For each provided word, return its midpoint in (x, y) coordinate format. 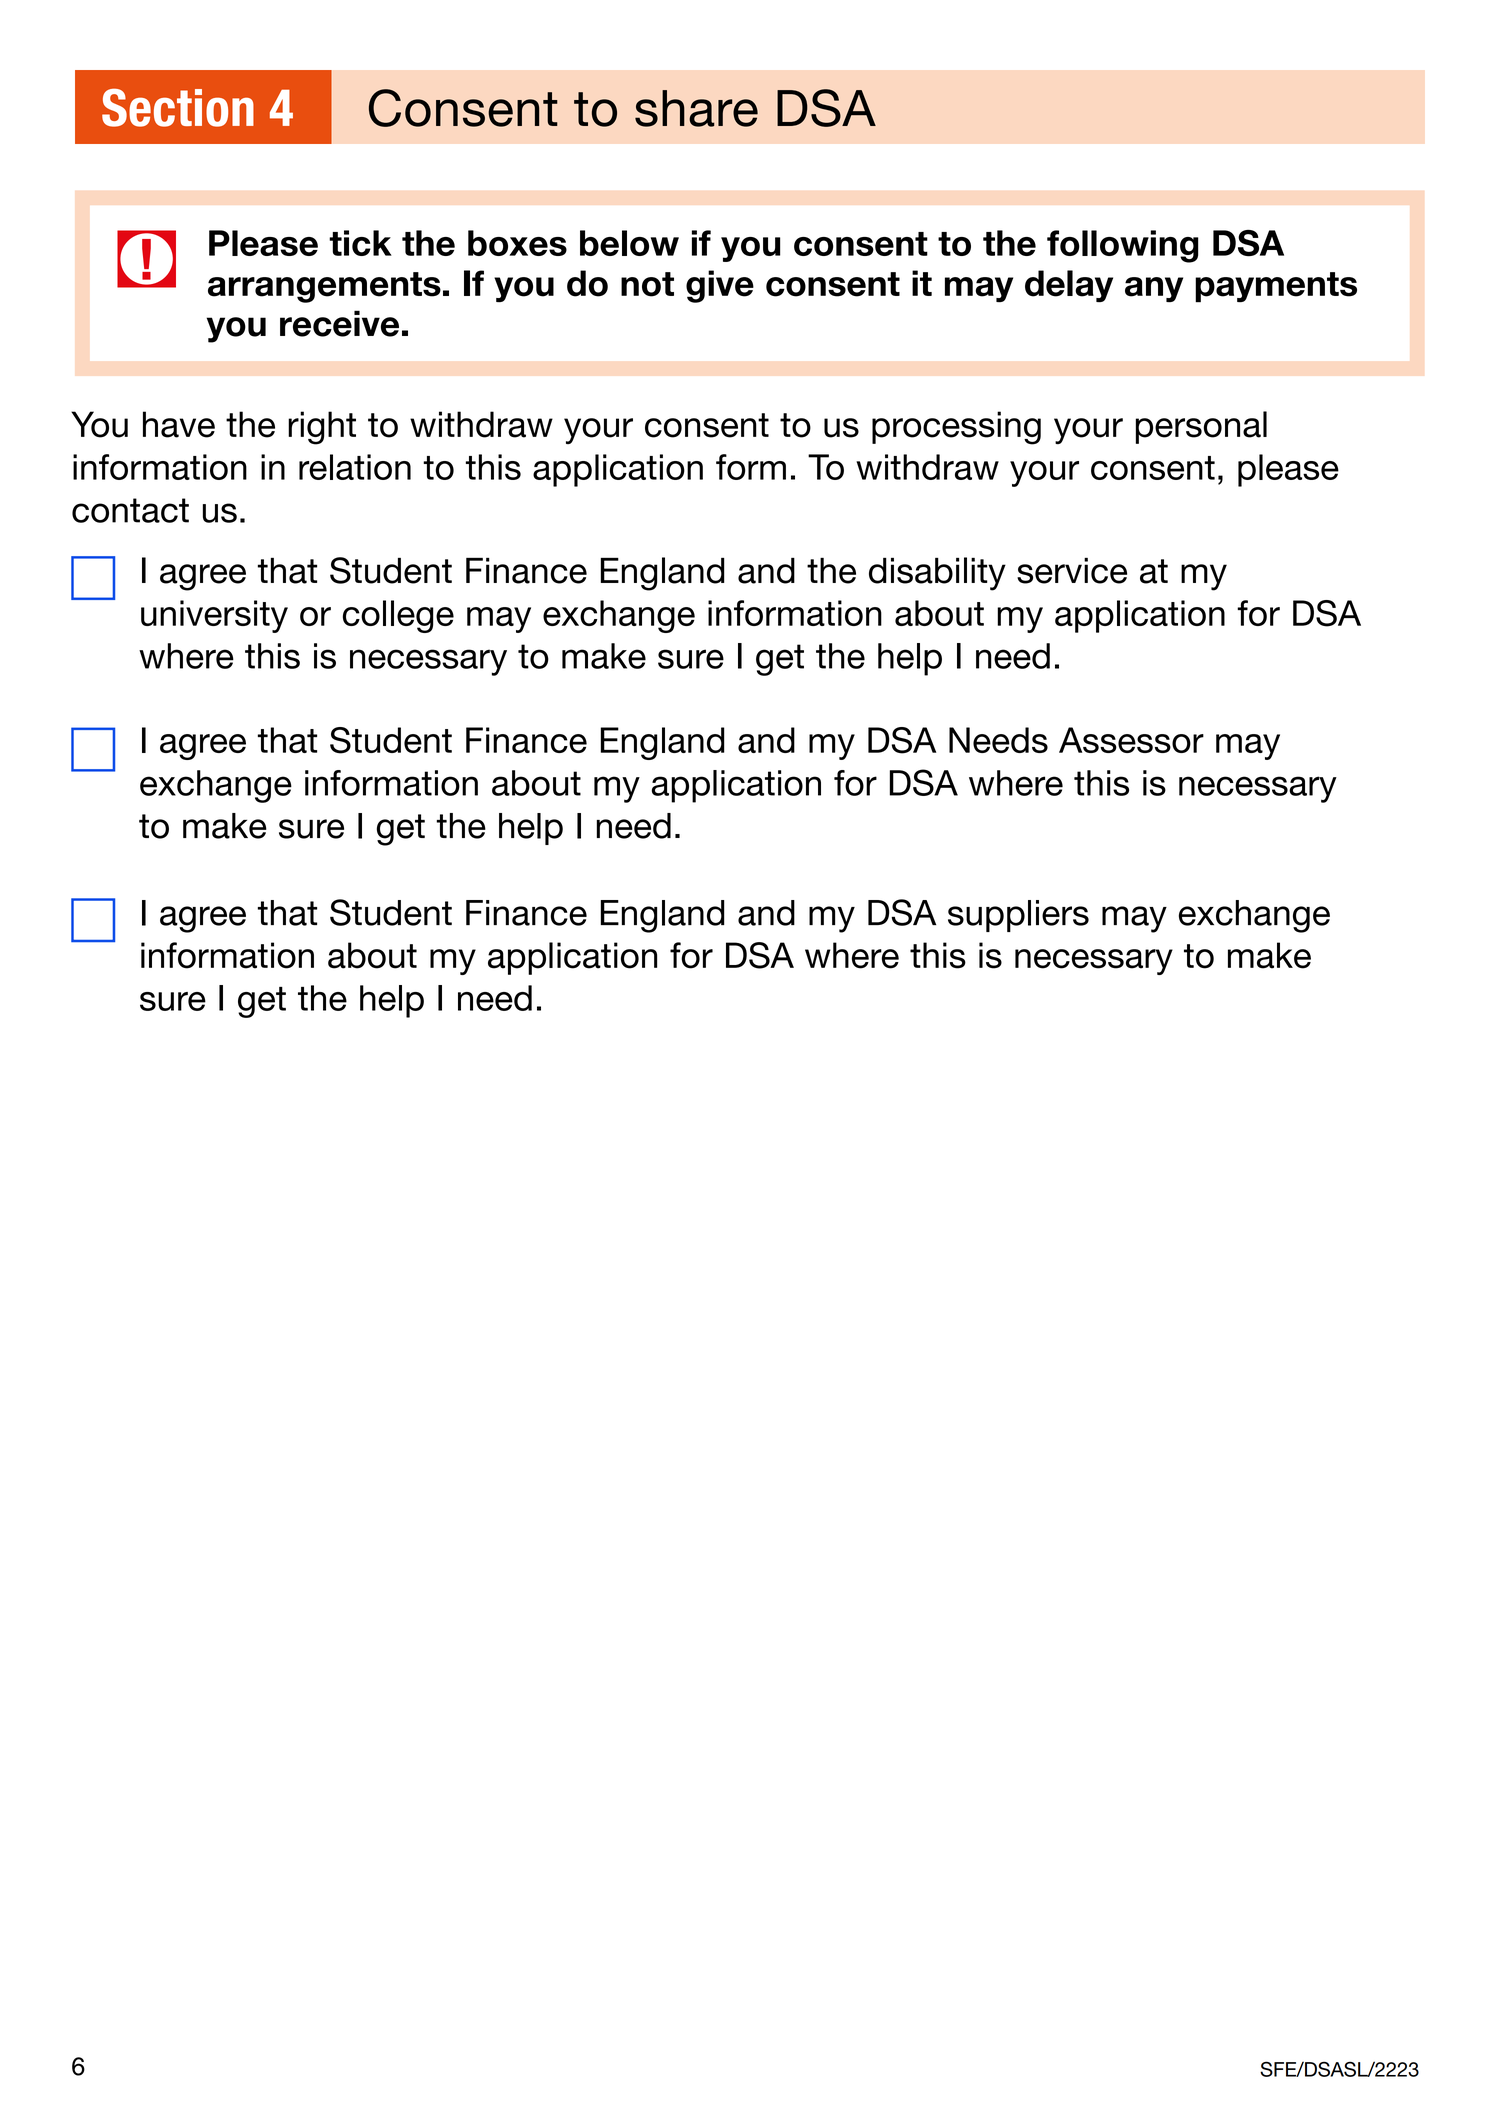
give (720, 286)
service (1072, 571)
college (398, 616)
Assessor (1131, 740)
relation (355, 467)
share (696, 108)
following (1123, 246)
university (214, 616)
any (1154, 290)
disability (937, 574)
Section (178, 107)
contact (130, 510)
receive (339, 323)
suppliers (1018, 916)
